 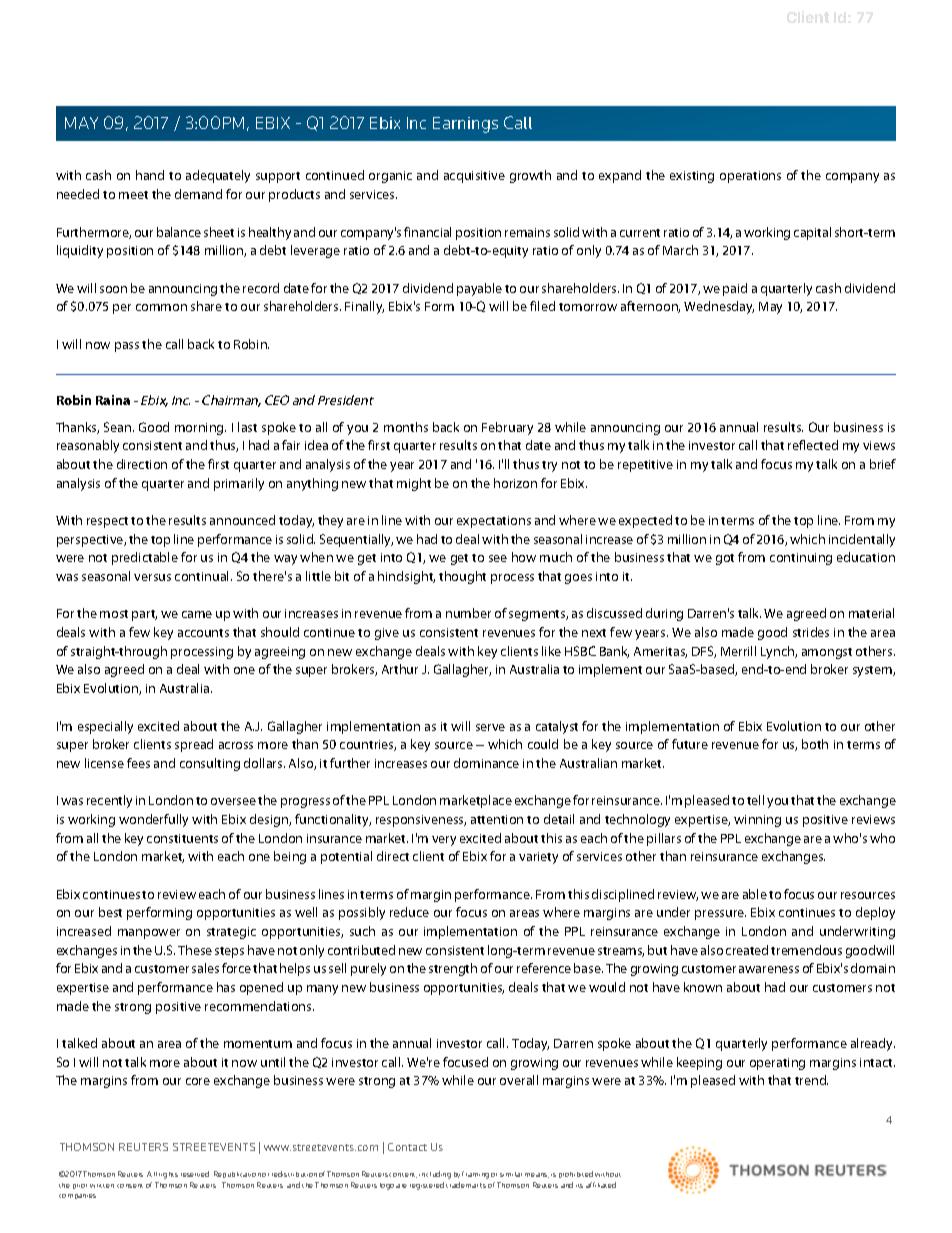 What do you see at coordinates (150, 175) in the image?
I see `hand` at bounding box center [150, 175].
